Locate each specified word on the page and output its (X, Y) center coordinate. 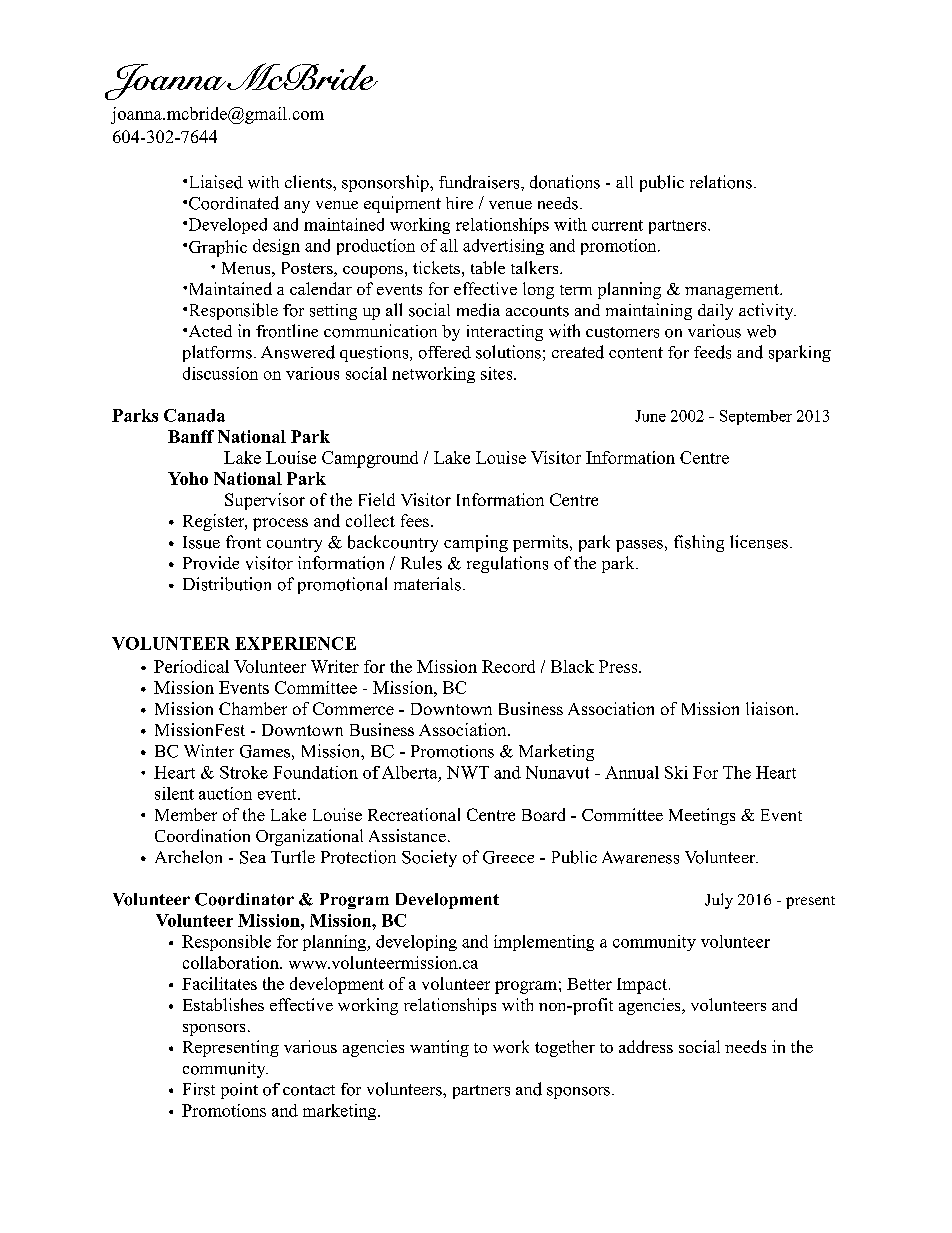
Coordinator (244, 899)
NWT (468, 772)
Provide (211, 563)
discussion (220, 373)
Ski (676, 772)
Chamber (253, 708)
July (719, 901)
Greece (508, 857)
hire (459, 203)
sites (498, 373)
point (239, 1091)
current (617, 225)
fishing (699, 543)
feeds (712, 352)
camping (476, 543)
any (297, 207)
